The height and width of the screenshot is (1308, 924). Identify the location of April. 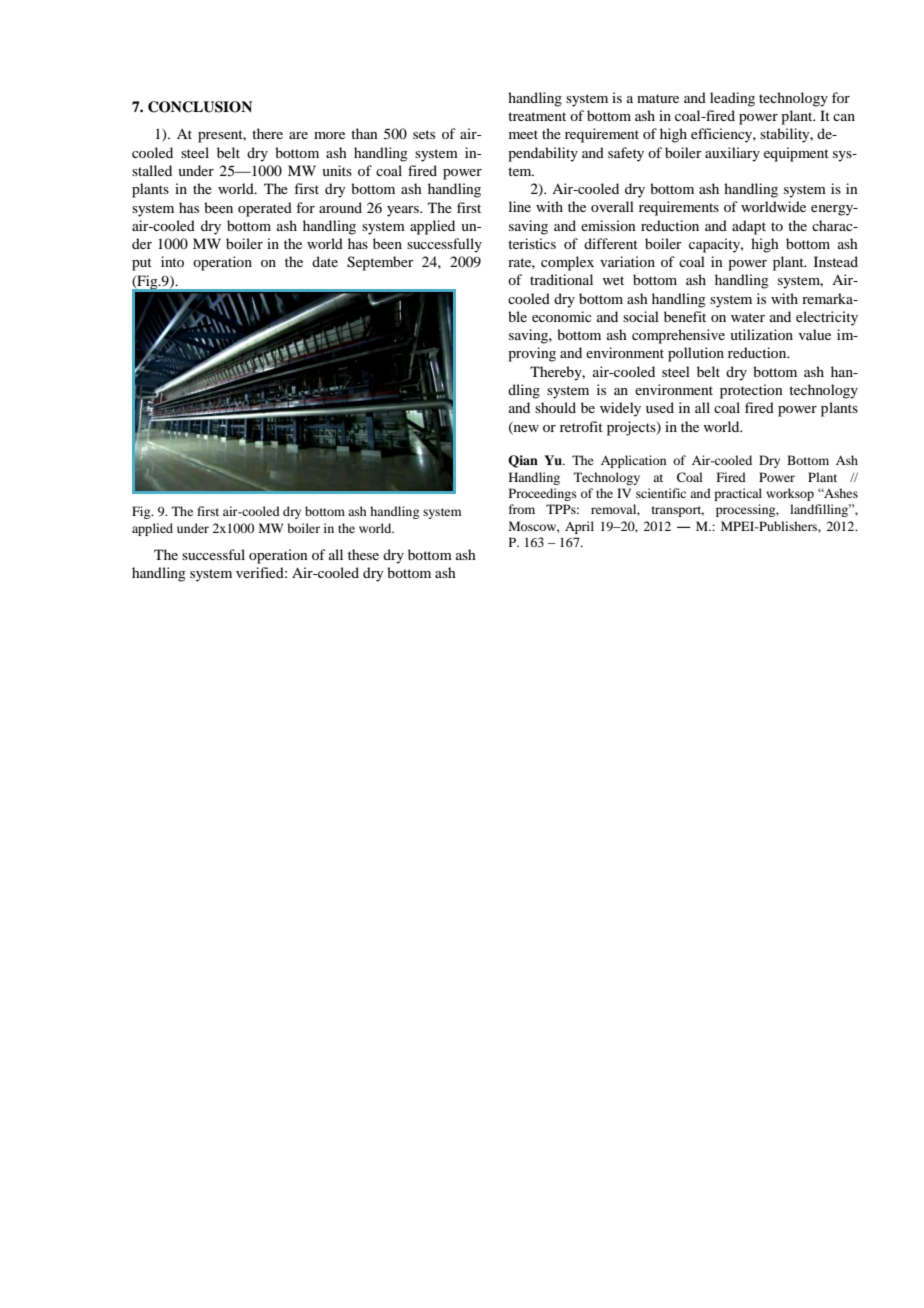
(579, 527).
